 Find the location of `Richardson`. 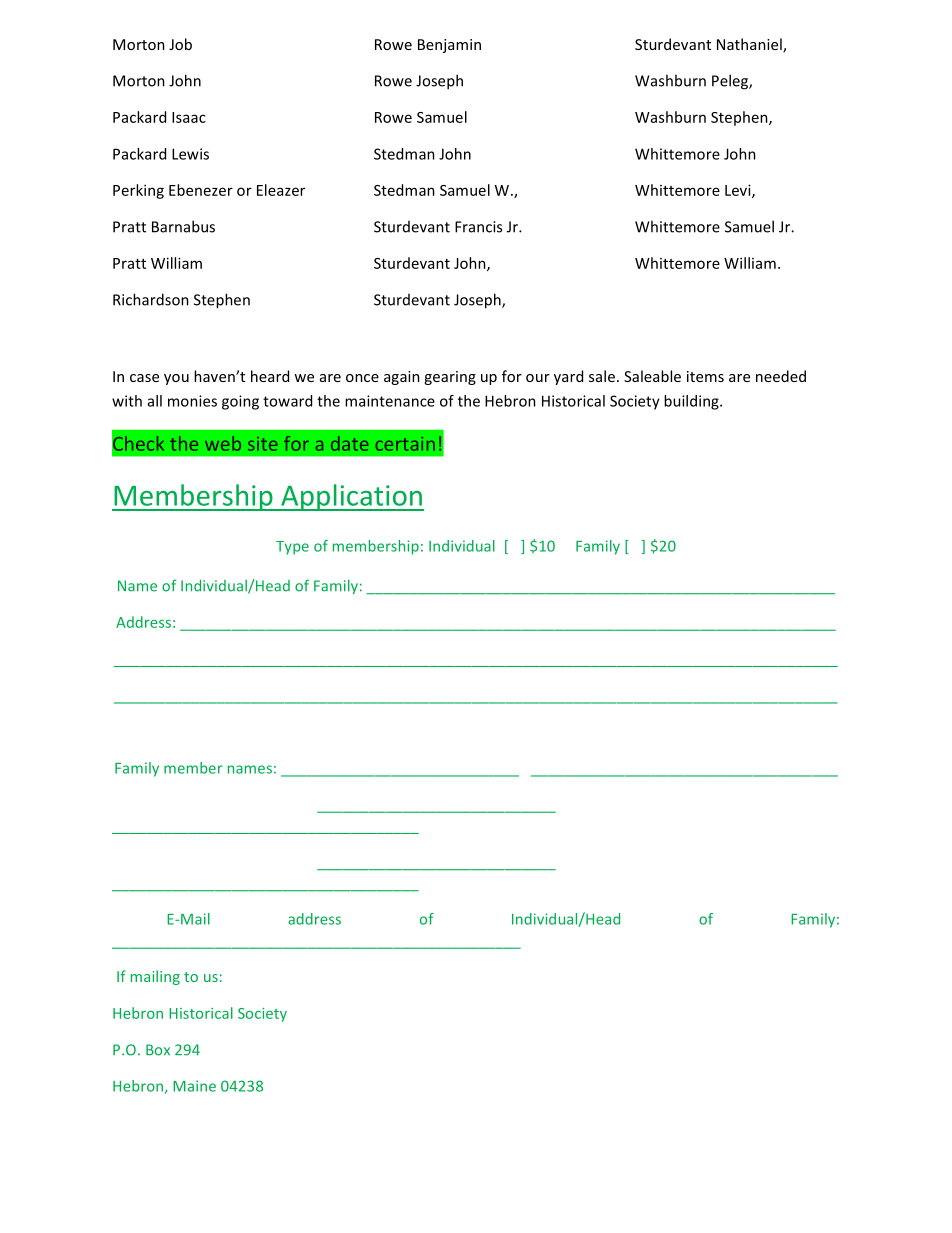

Richardson is located at coordinates (151, 299).
